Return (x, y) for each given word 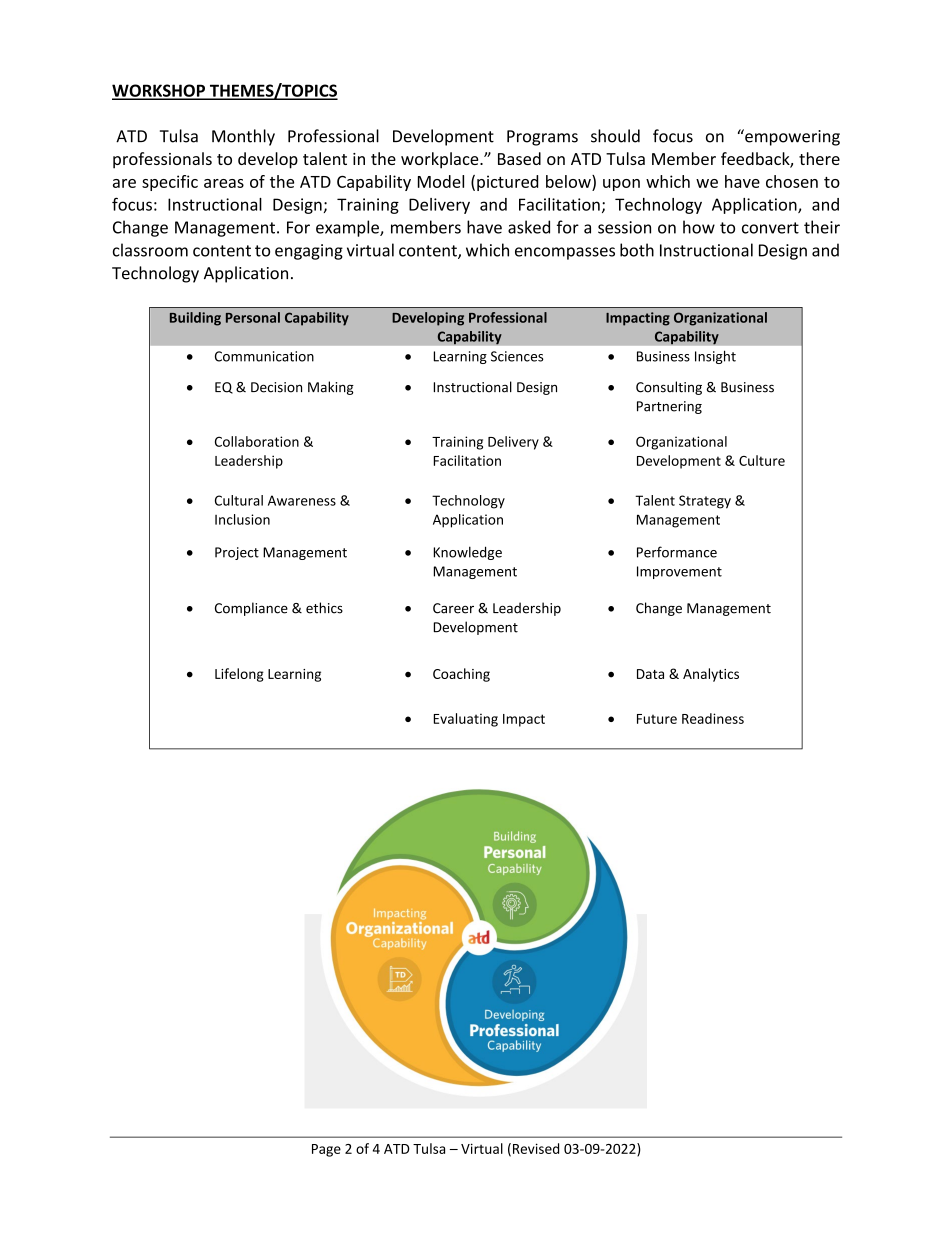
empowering (791, 137)
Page (326, 1150)
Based (519, 158)
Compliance (251, 609)
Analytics (711, 675)
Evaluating (465, 720)
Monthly (243, 137)
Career (453, 608)
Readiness (713, 718)
